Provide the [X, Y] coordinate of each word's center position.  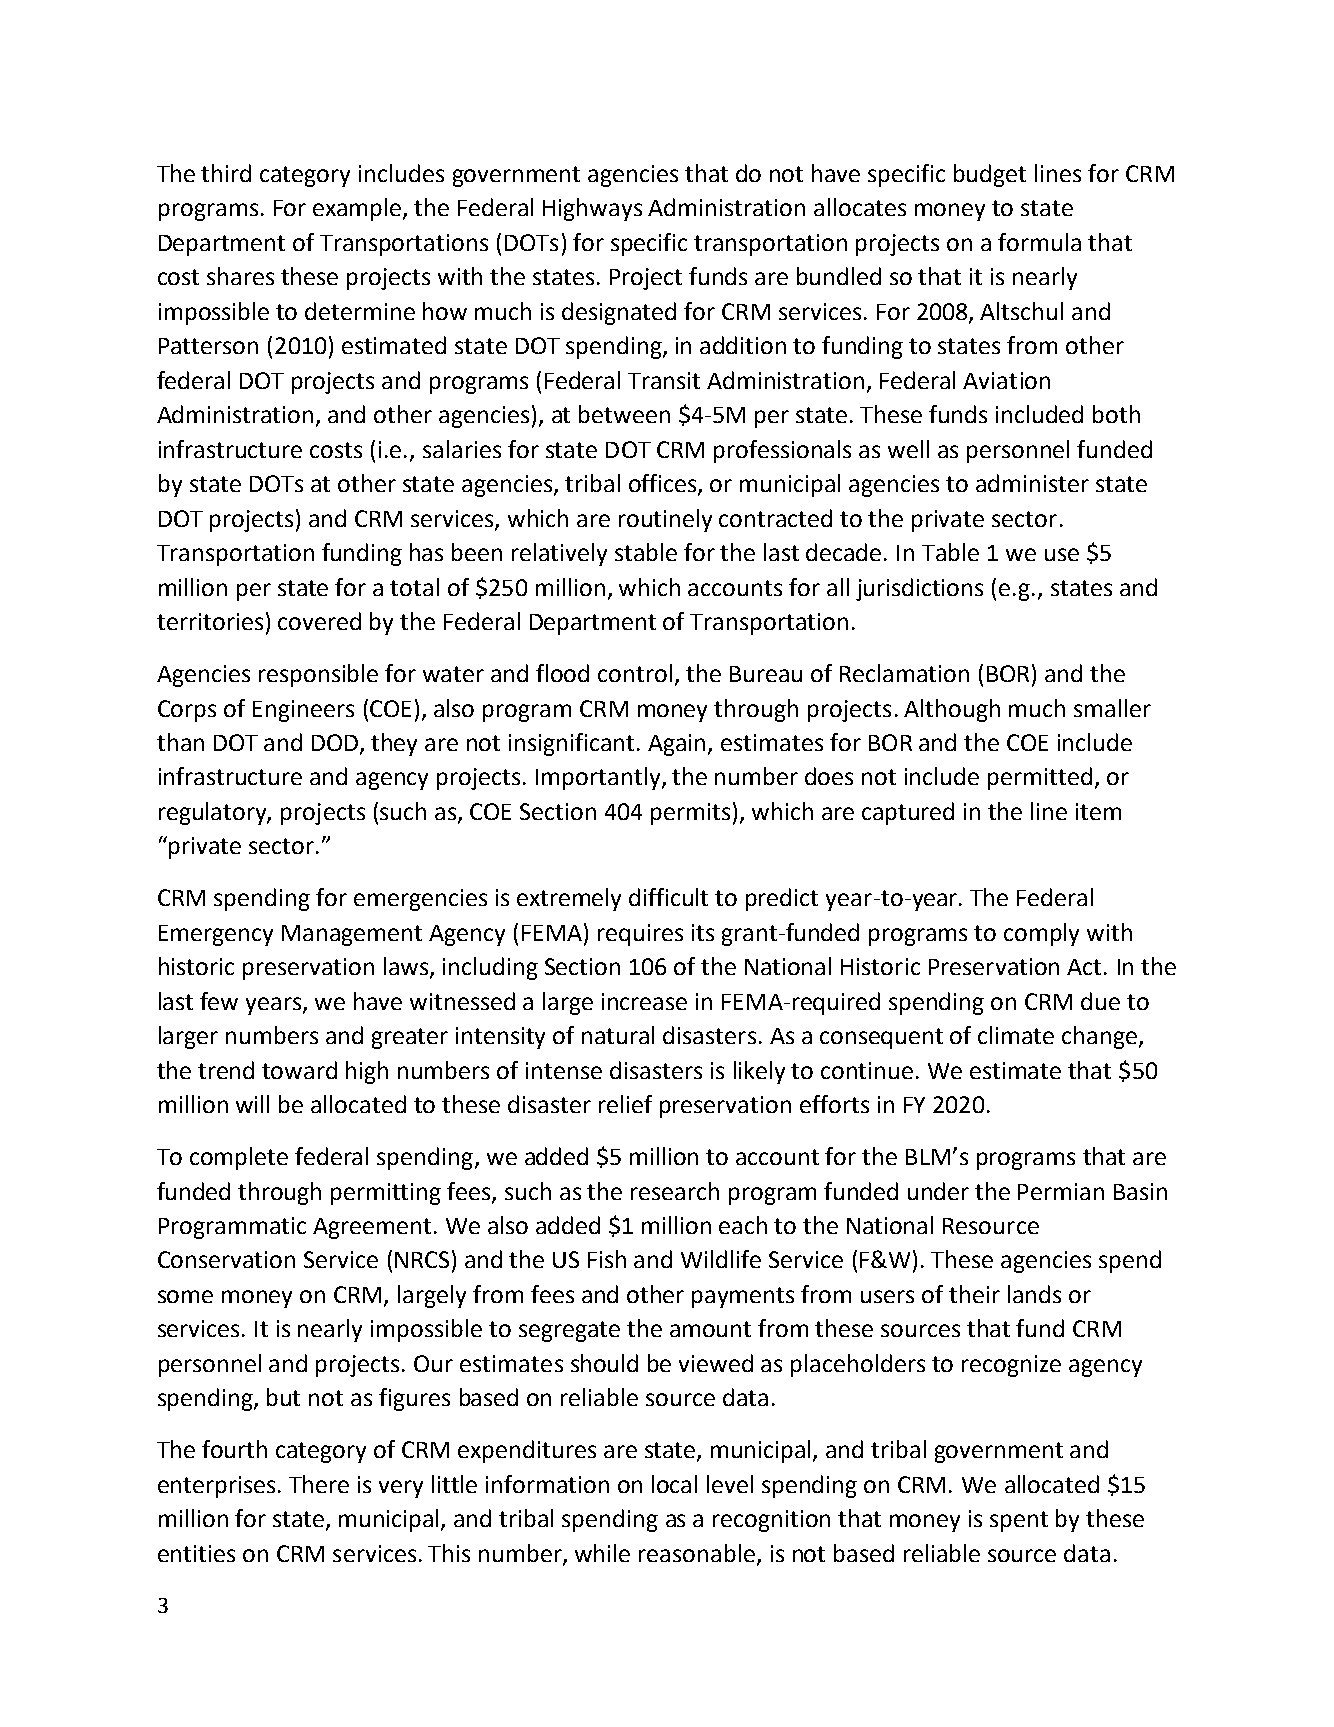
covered [319, 621]
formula [1039, 242]
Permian [1061, 1191]
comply [1041, 934]
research [675, 1191]
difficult [668, 897]
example [358, 209]
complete [239, 1158]
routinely [665, 520]
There [319, 1484]
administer [1032, 483]
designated [619, 313]
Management [352, 935]
